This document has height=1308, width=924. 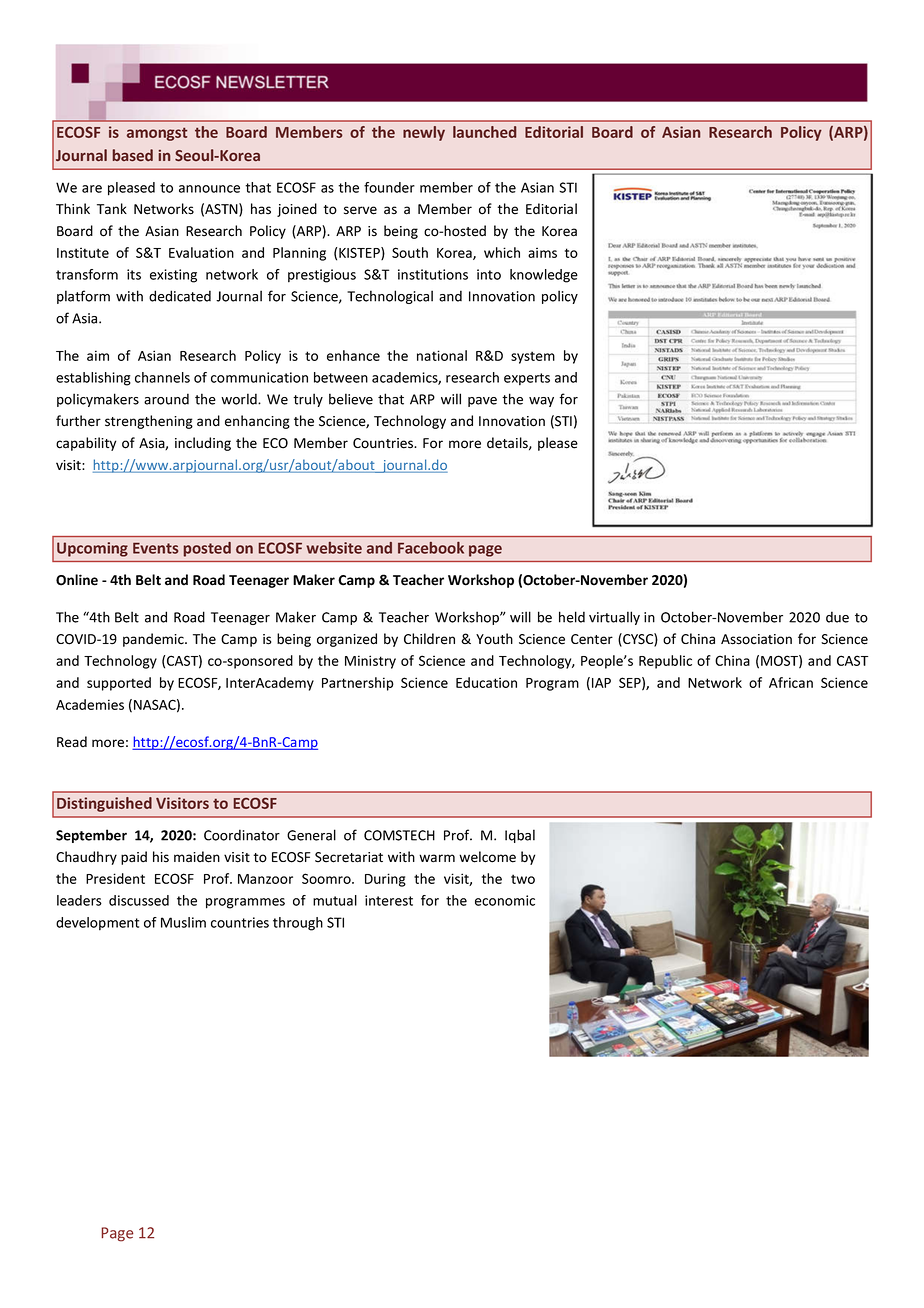 What do you see at coordinates (429, 639) in the document?
I see `Children` at bounding box center [429, 639].
